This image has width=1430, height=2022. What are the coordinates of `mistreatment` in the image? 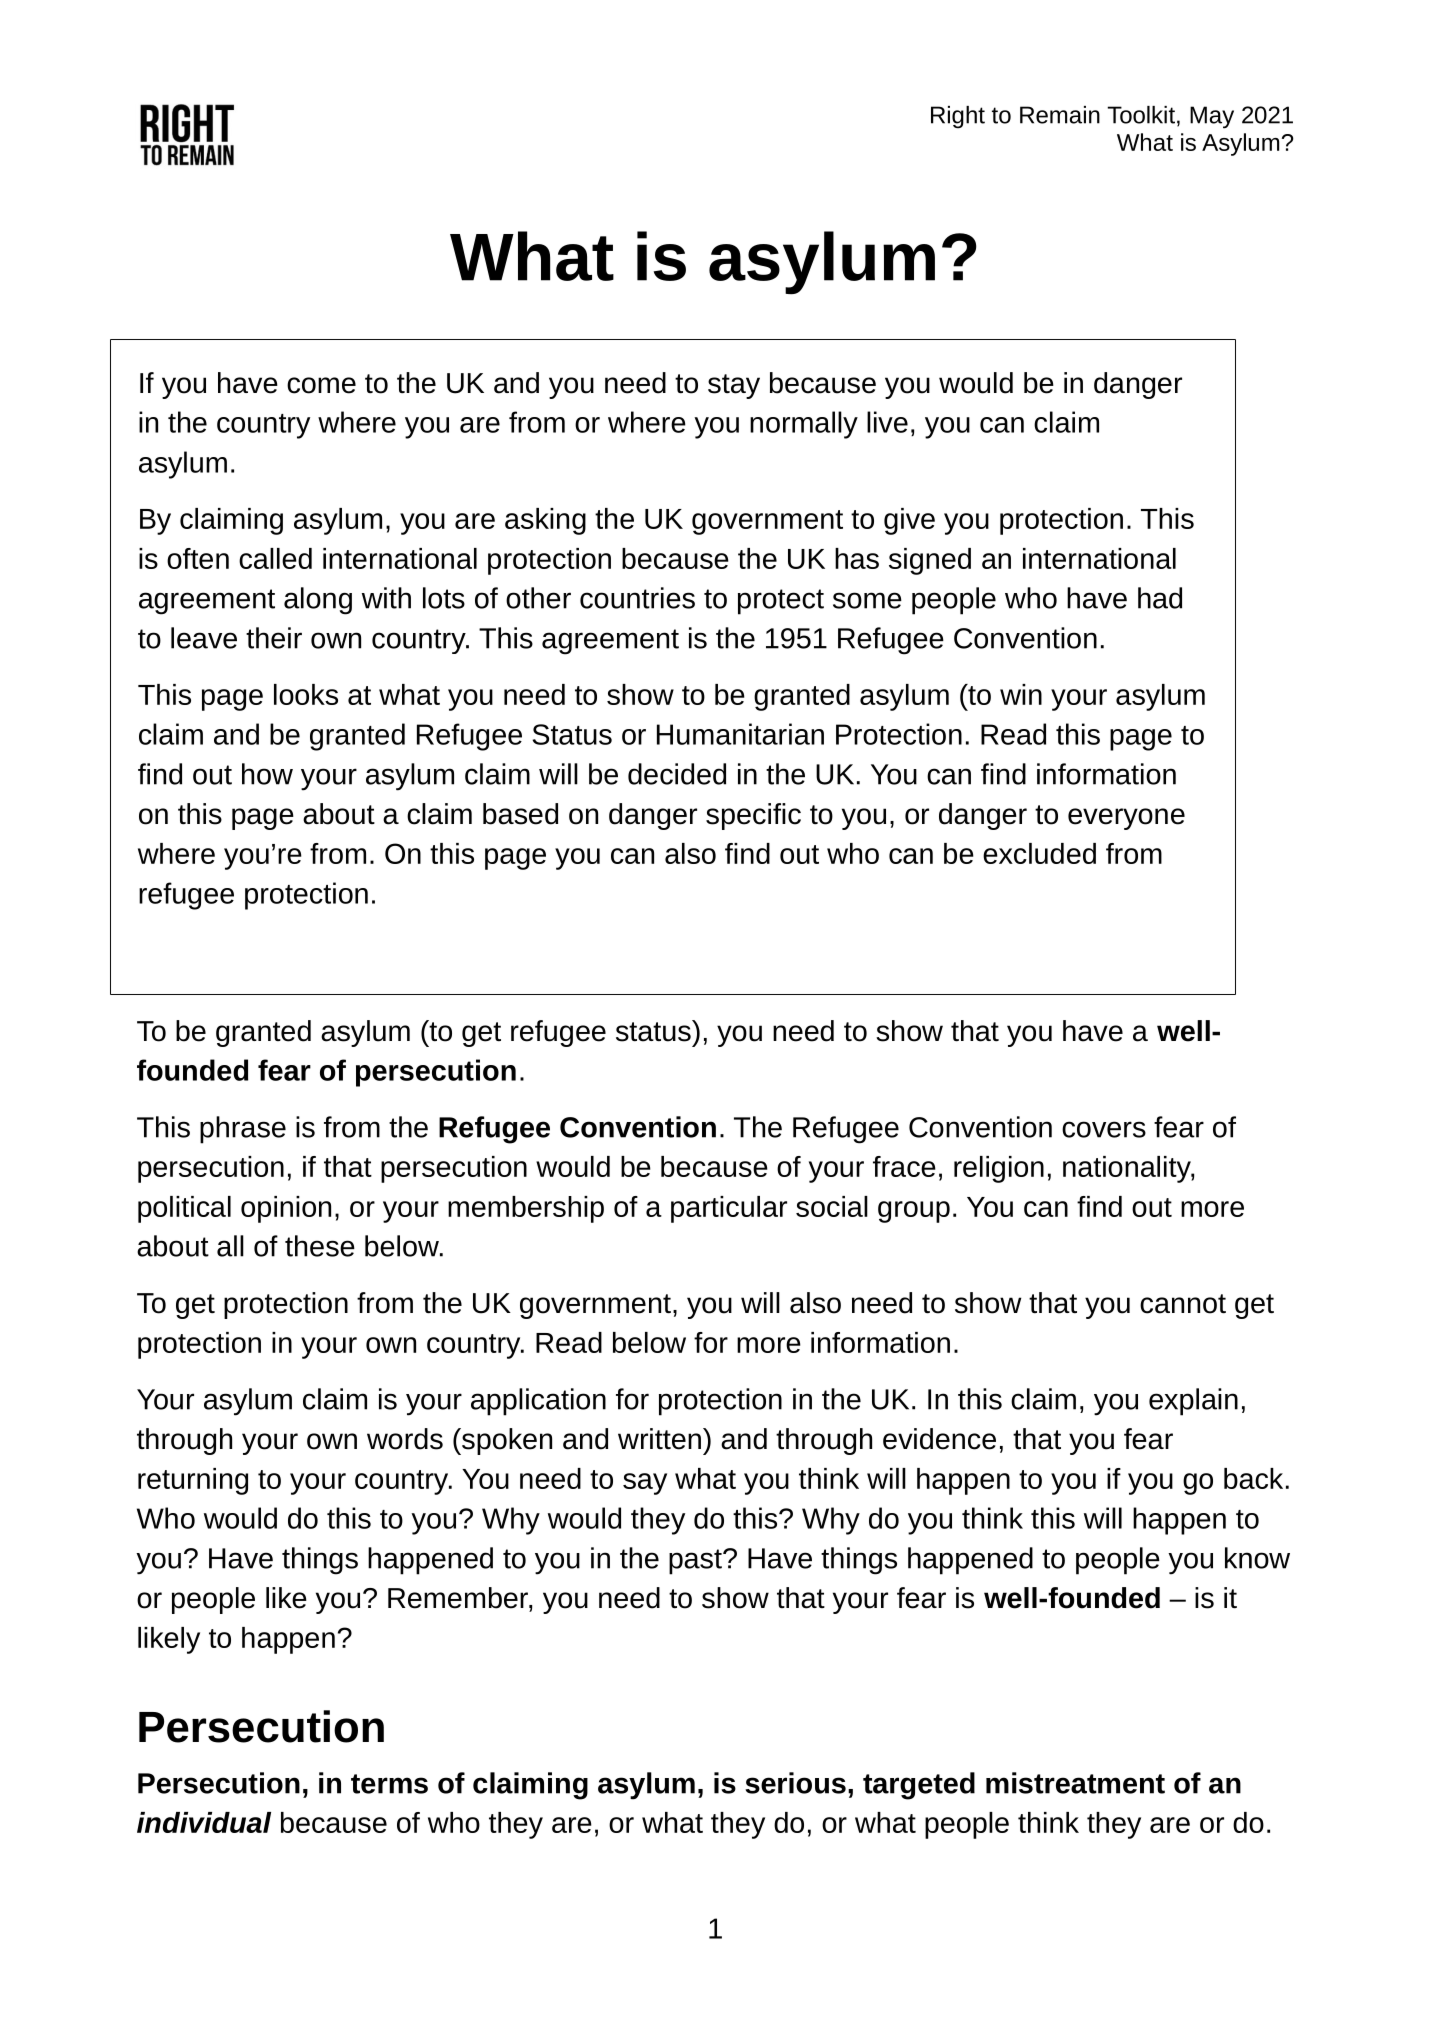 It's located at (1075, 1783).
